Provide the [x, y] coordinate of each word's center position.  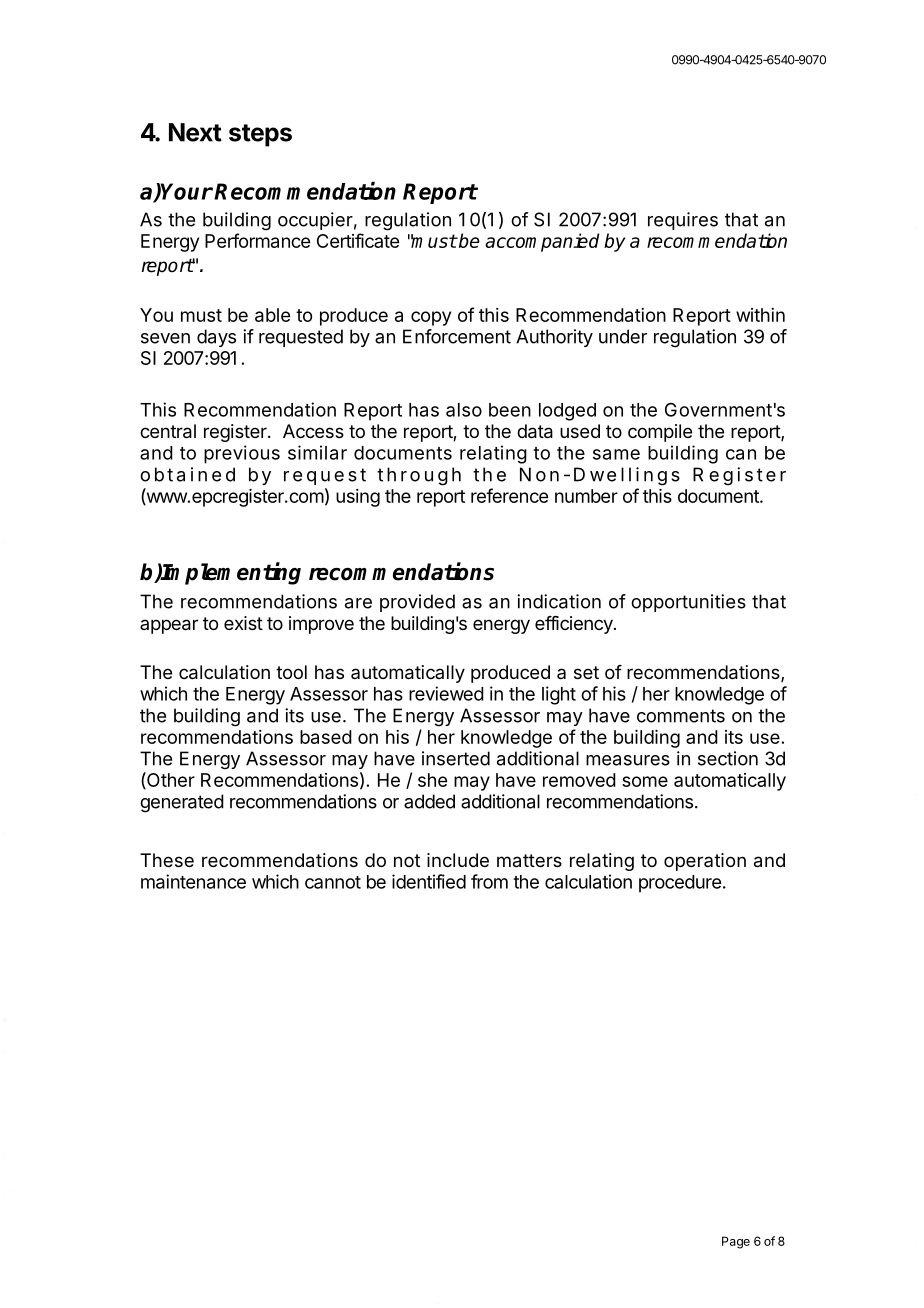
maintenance [193, 881]
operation [705, 862]
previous [242, 454]
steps [260, 135]
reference [509, 495]
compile [660, 433]
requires [683, 221]
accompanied [542, 242]
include [458, 860]
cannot [333, 882]
